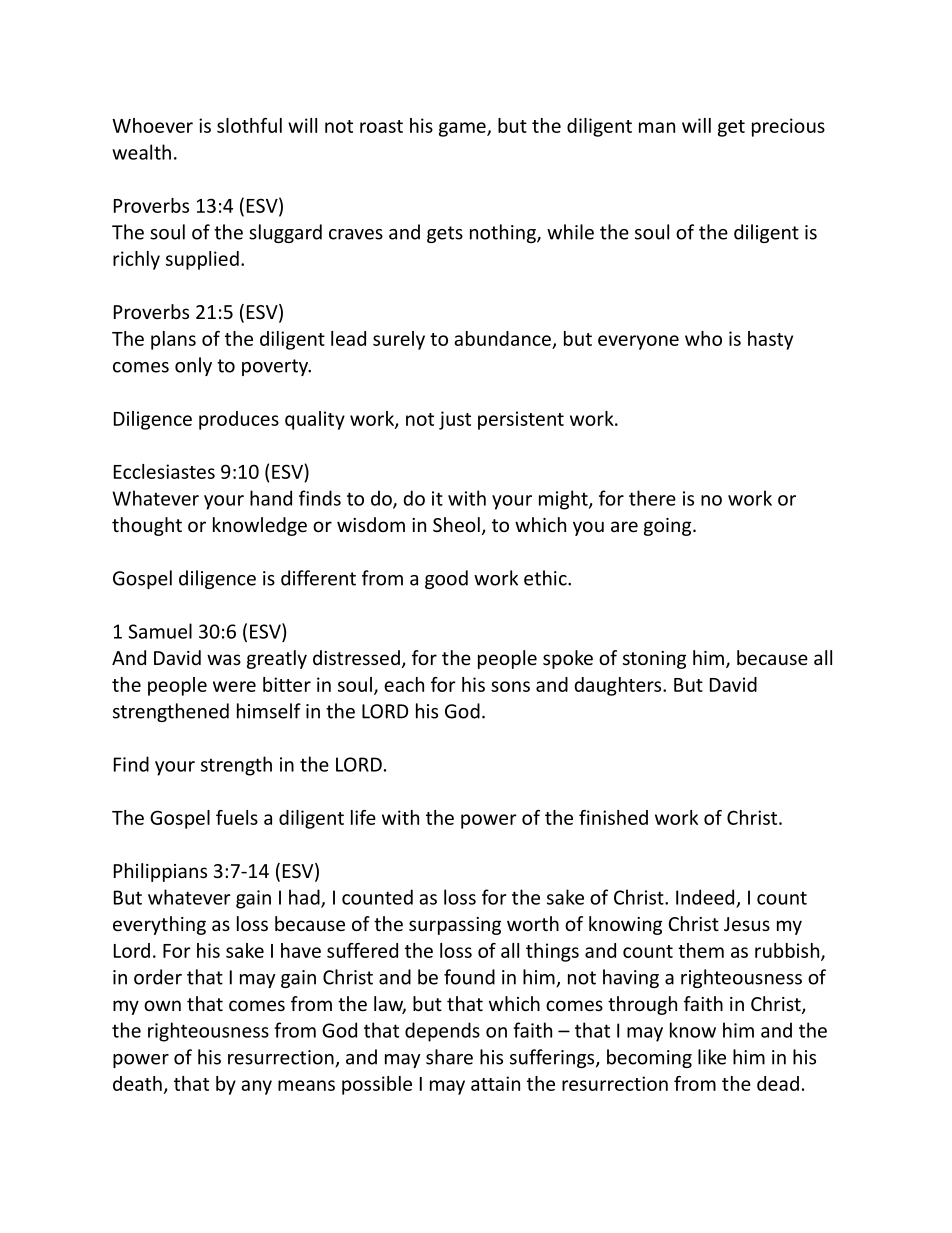 The height and width of the page is (1233, 952). Describe the element at coordinates (657, 127) in the page. I see `man` at that location.
